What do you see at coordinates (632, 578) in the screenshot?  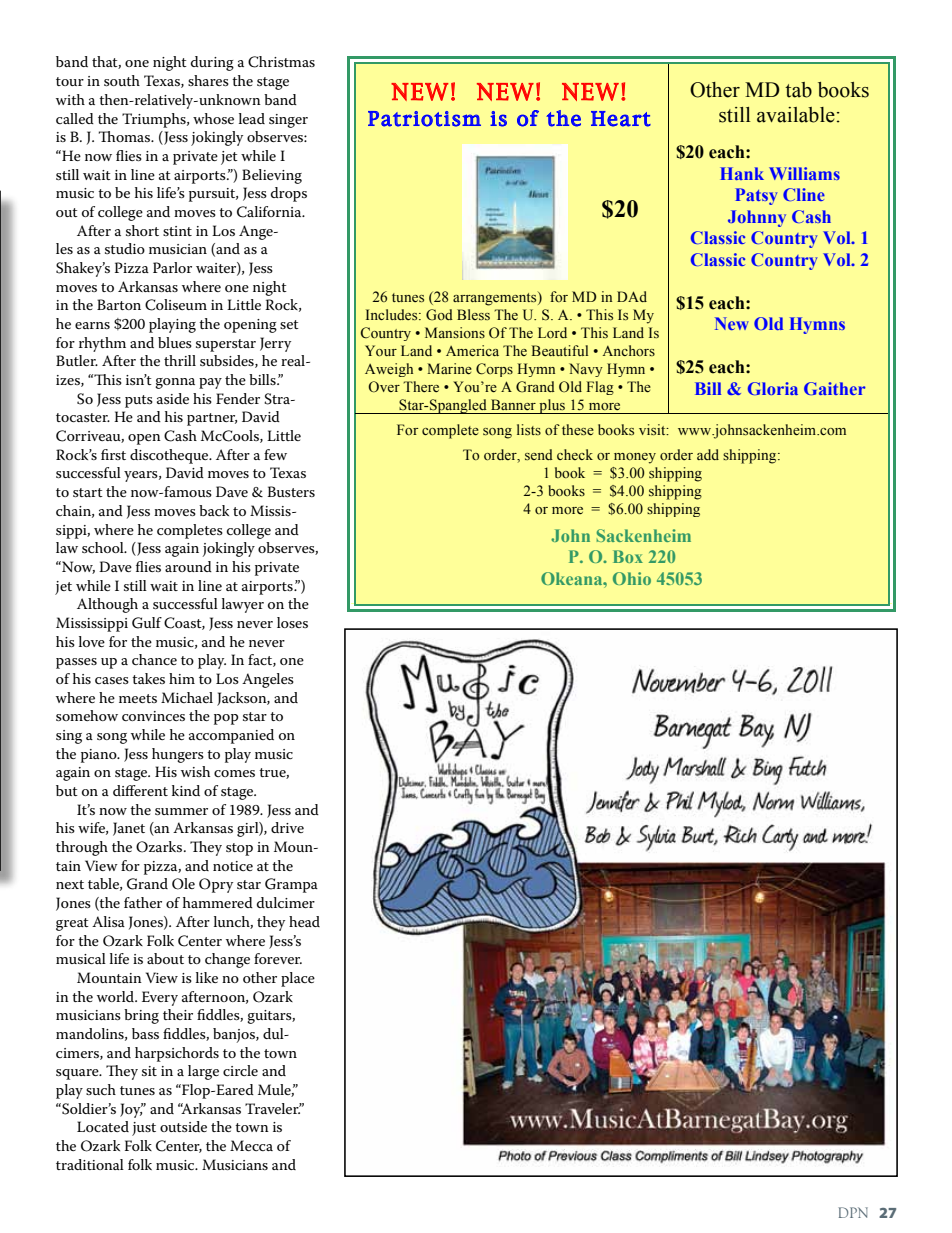 I see `Ohio` at bounding box center [632, 578].
